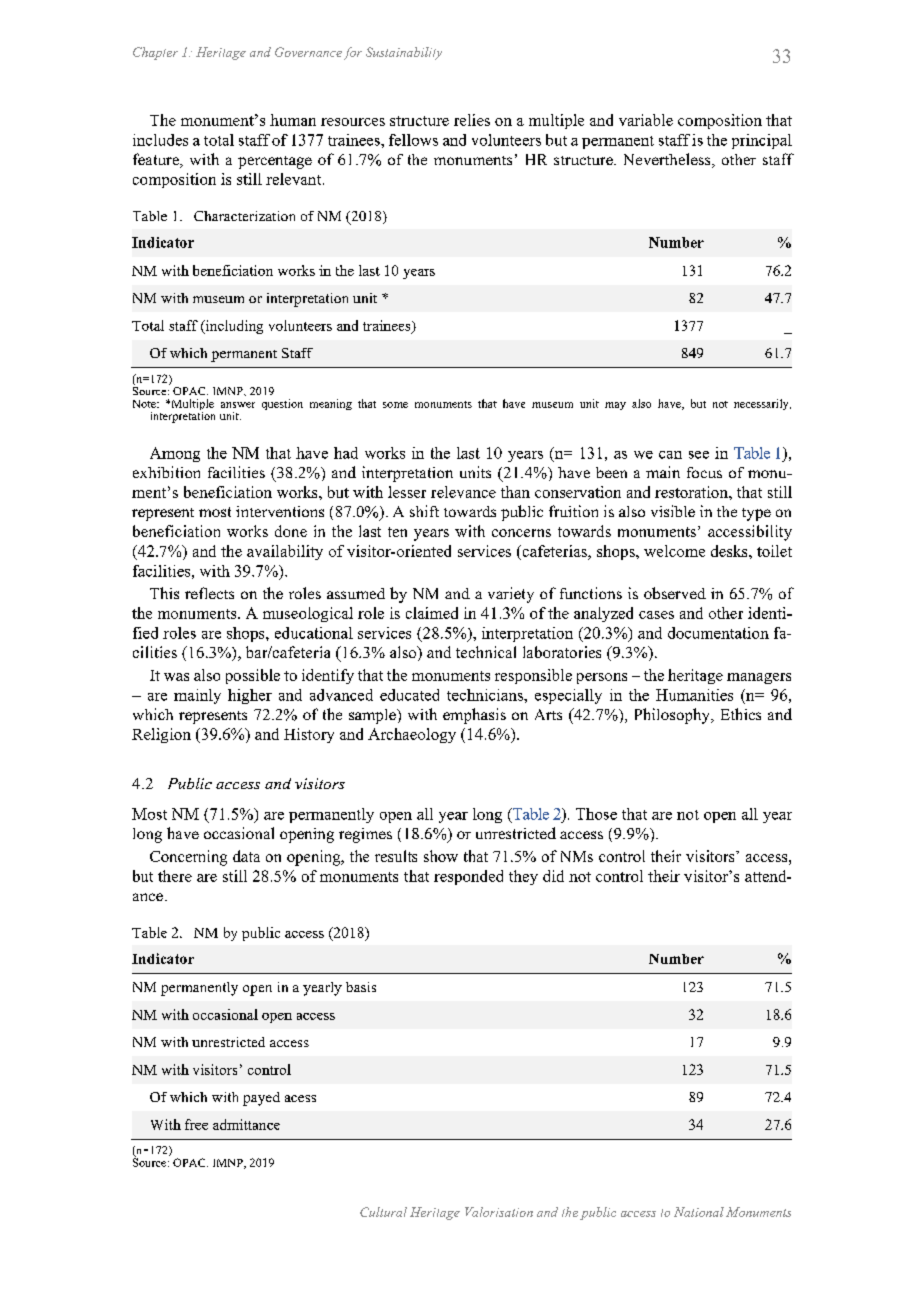 This image has width=924, height=1308. I want to click on cases, so click(656, 615).
